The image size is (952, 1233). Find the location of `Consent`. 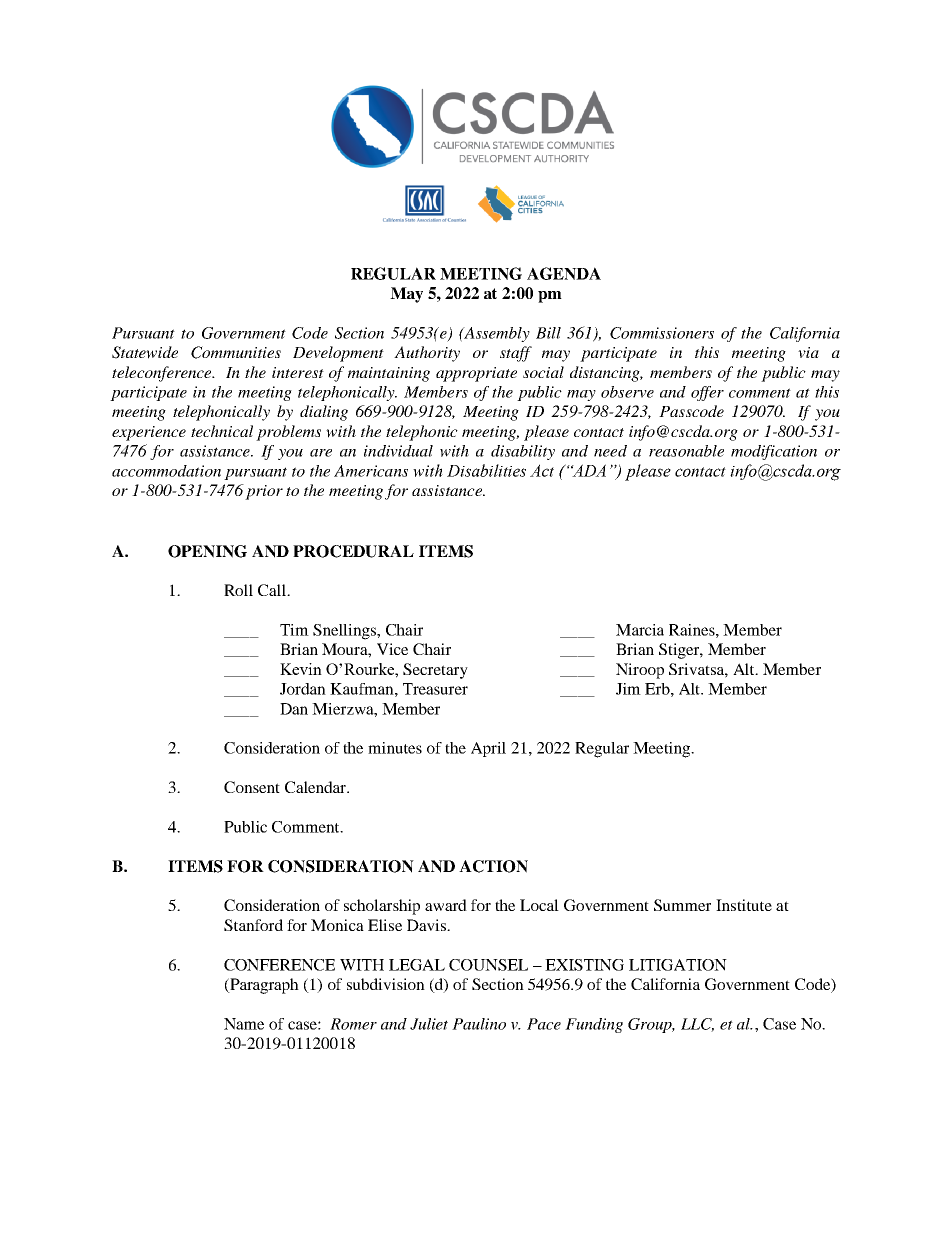

Consent is located at coordinates (252, 787).
